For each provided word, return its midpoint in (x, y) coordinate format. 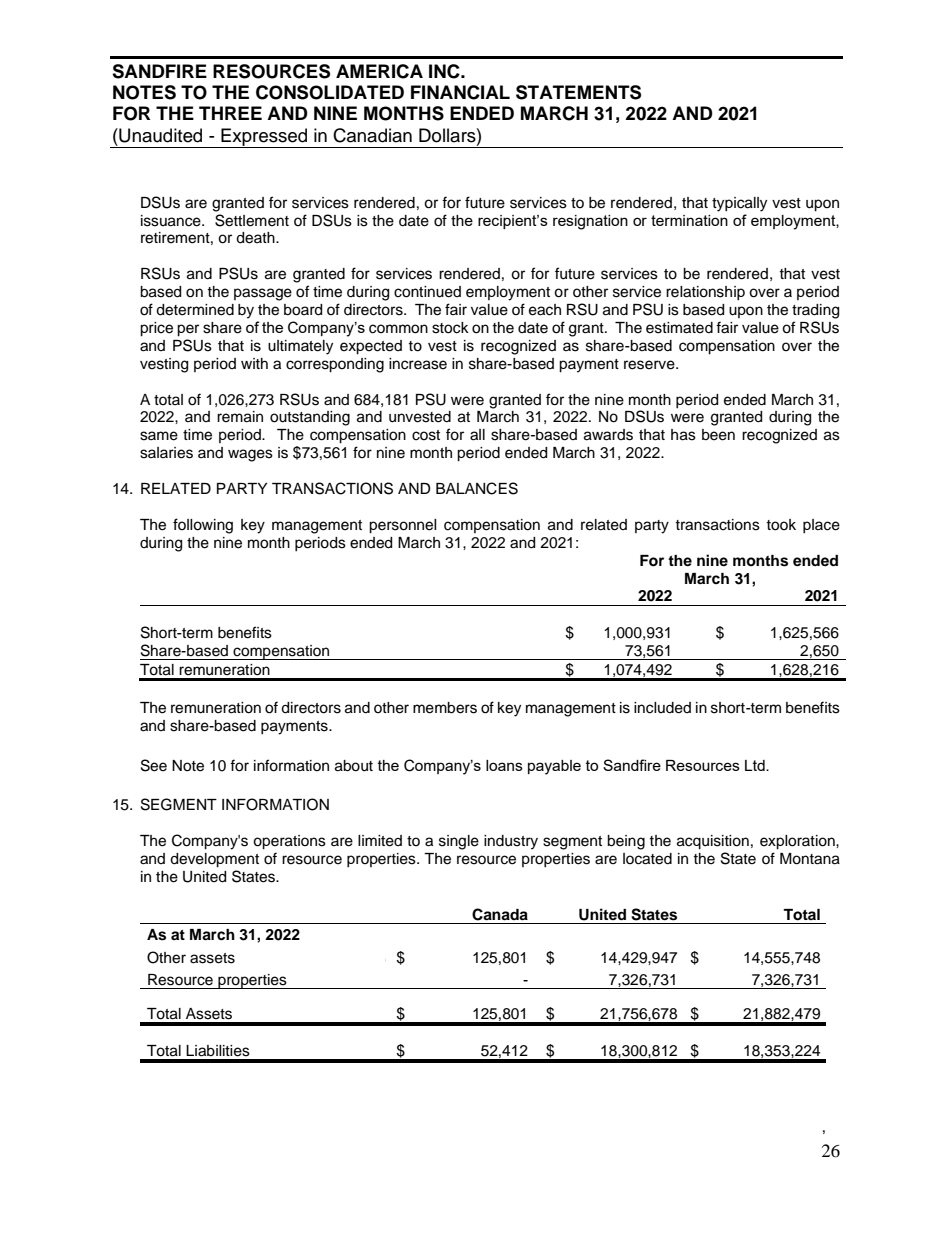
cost (426, 435)
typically (739, 204)
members (445, 708)
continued (427, 292)
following (203, 526)
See (154, 765)
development (214, 860)
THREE (230, 113)
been (718, 435)
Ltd (756, 765)
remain (240, 417)
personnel (403, 526)
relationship (705, 293)
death (256, 238)
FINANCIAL (460, 92)
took (781, 525)
